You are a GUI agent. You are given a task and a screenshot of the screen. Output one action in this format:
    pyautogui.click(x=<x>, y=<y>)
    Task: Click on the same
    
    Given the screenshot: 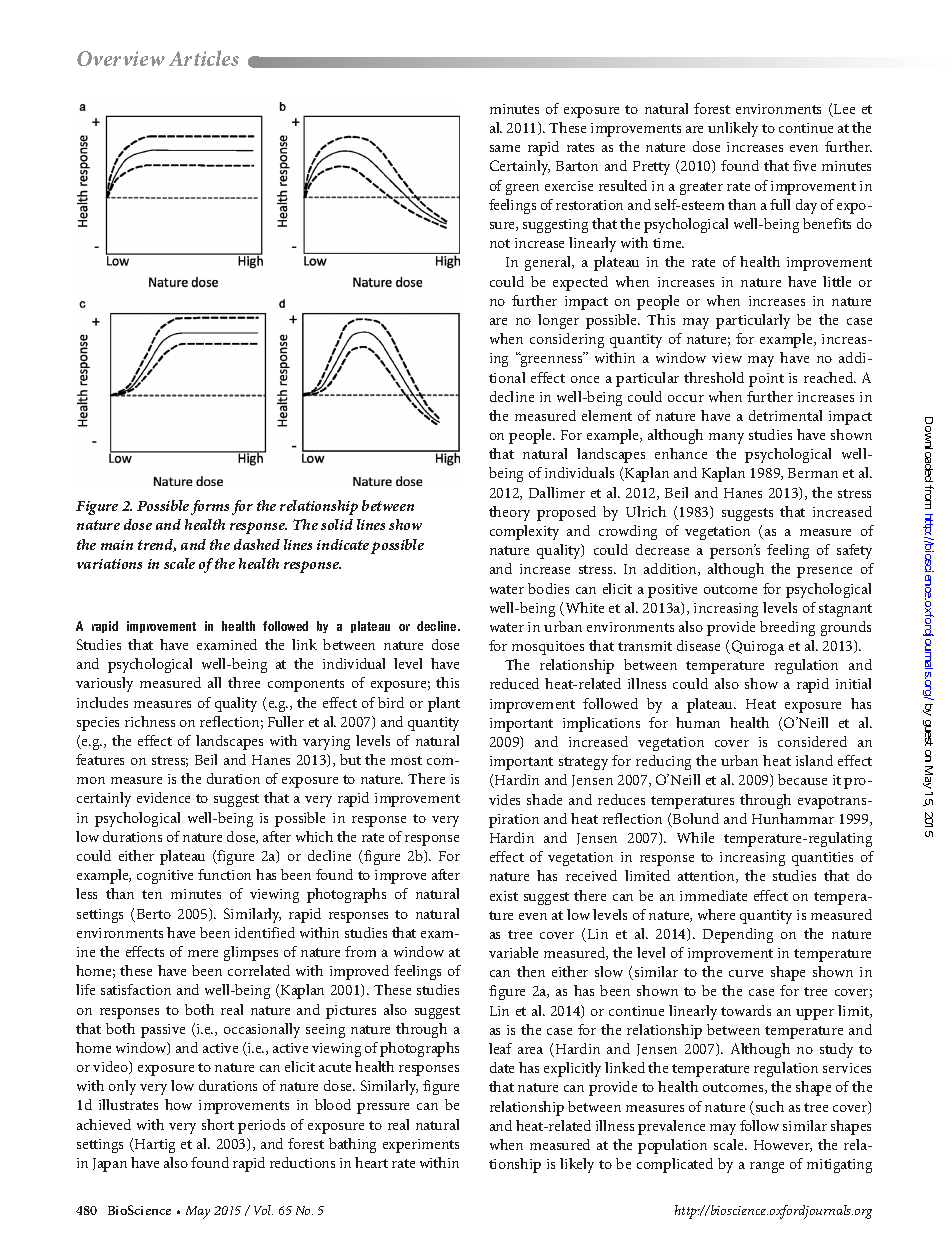 What is the action you would take?
    pyautogui.click(x=505, y=148)
